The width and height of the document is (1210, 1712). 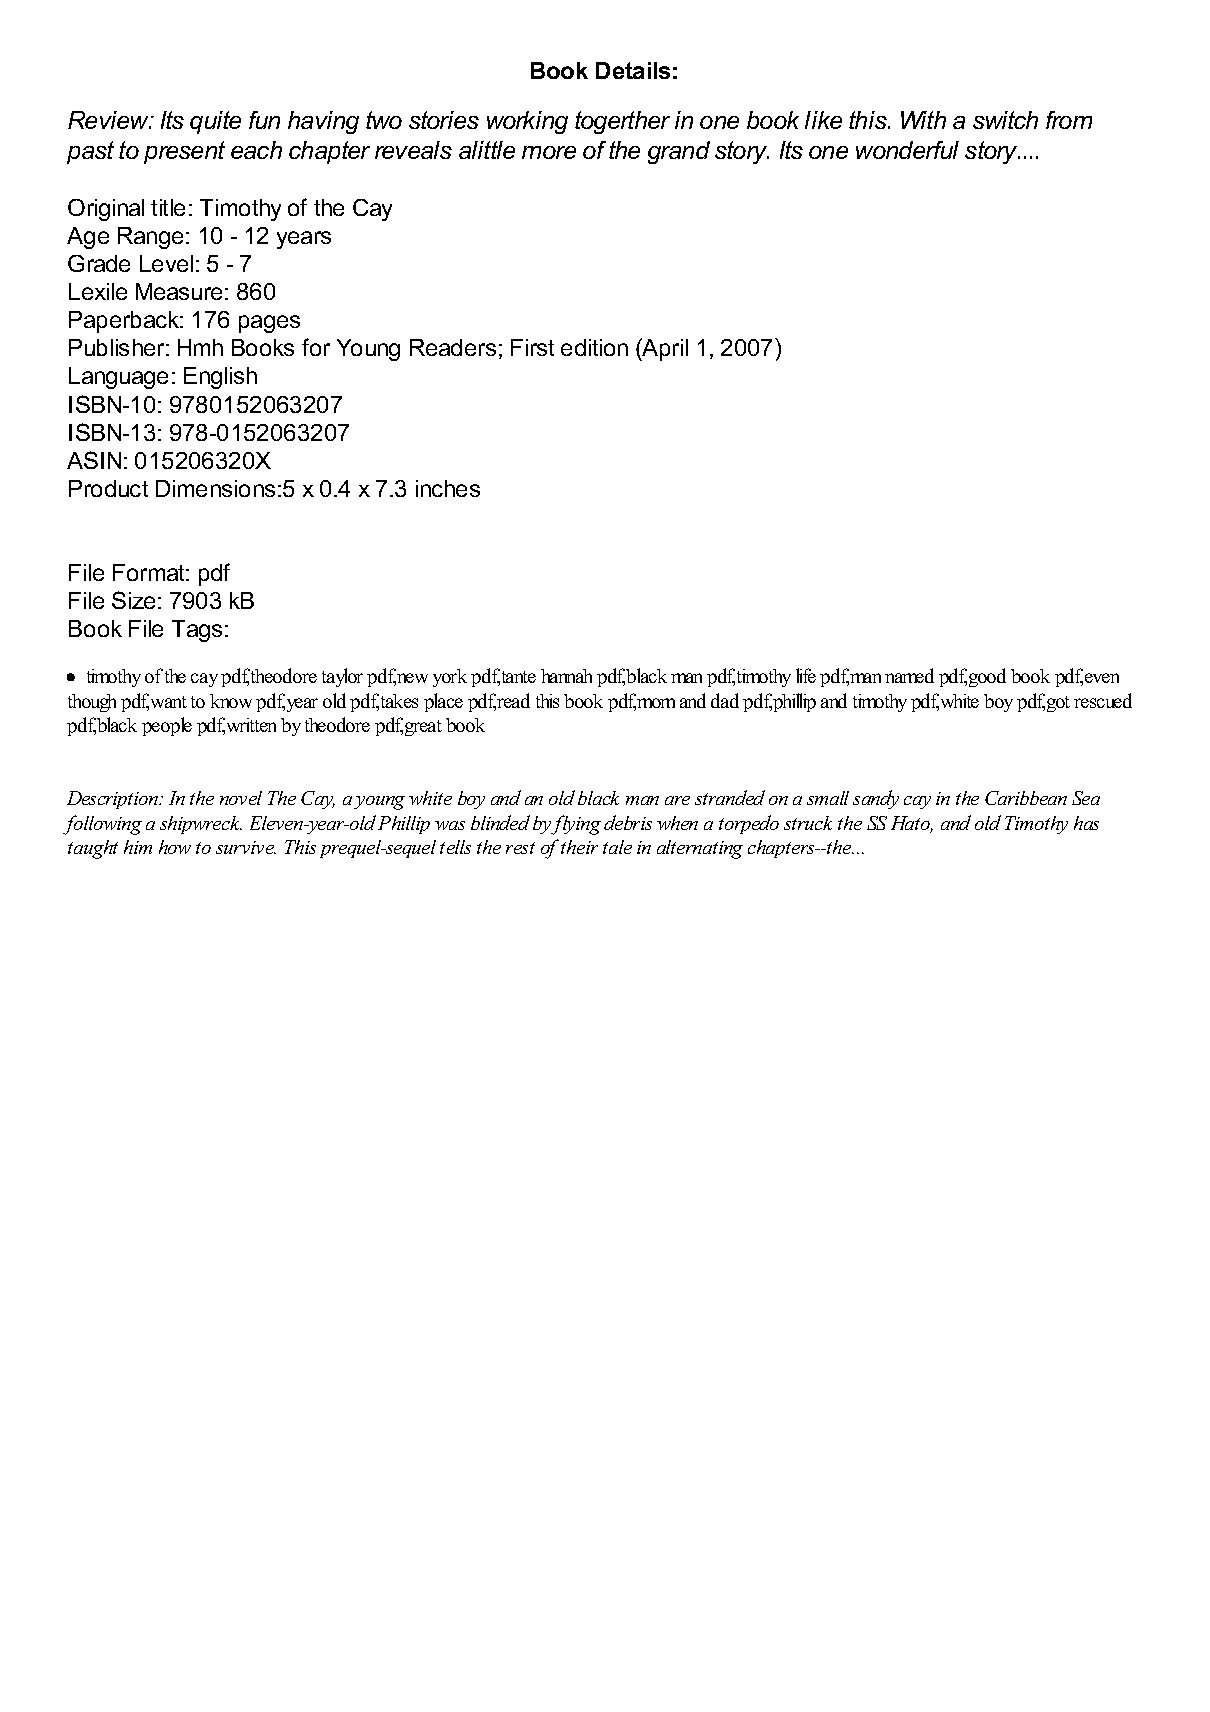 What do you see at coordinates (633, 70) in the document?
I see `Details` at bounding box center [633, 70].
